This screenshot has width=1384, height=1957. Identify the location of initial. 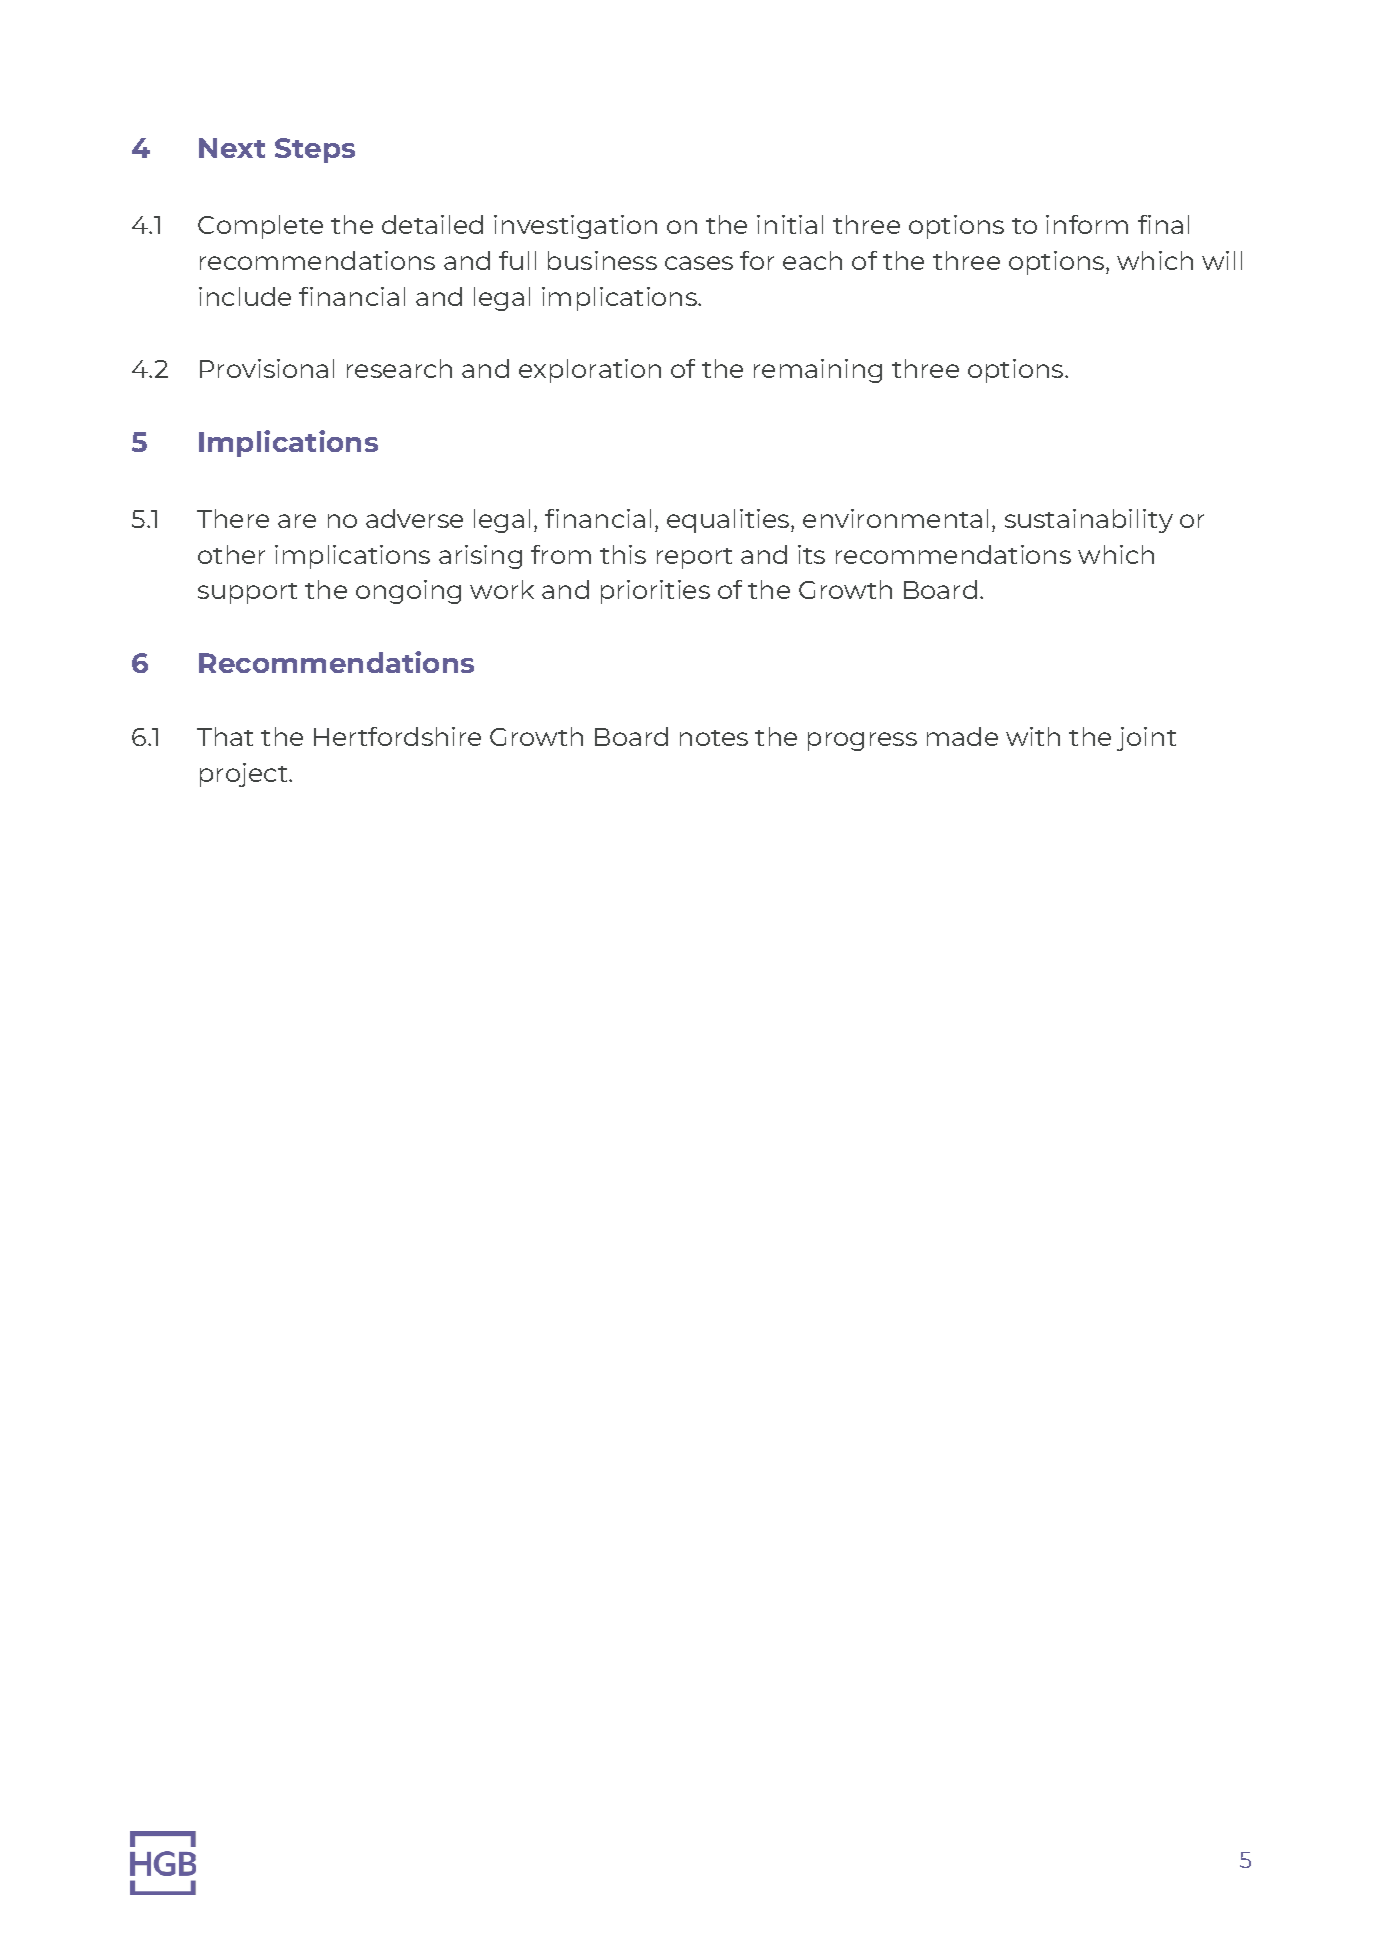
(790, 224).
